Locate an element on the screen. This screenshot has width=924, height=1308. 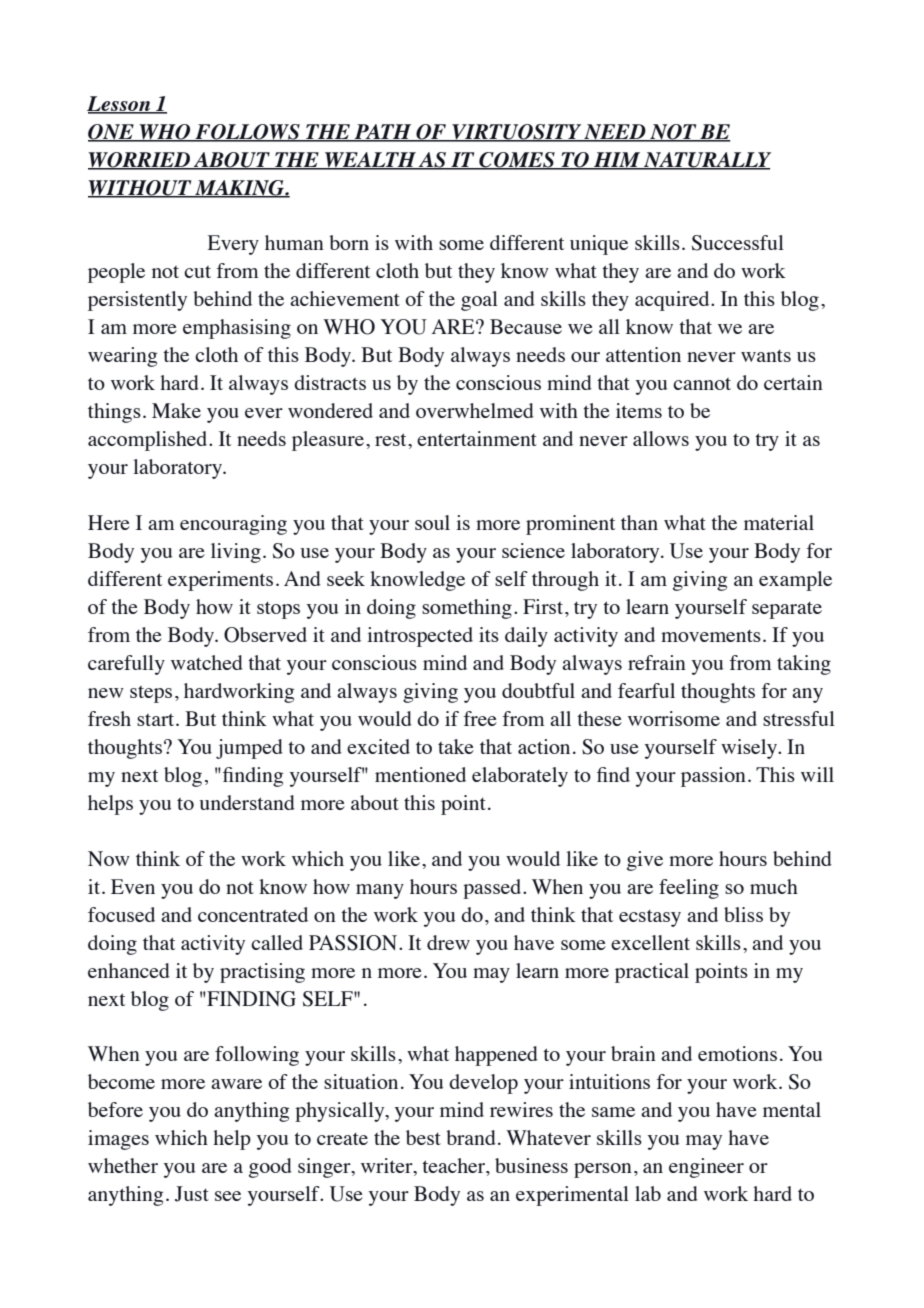
movements is located at coordinates (711, 636).
